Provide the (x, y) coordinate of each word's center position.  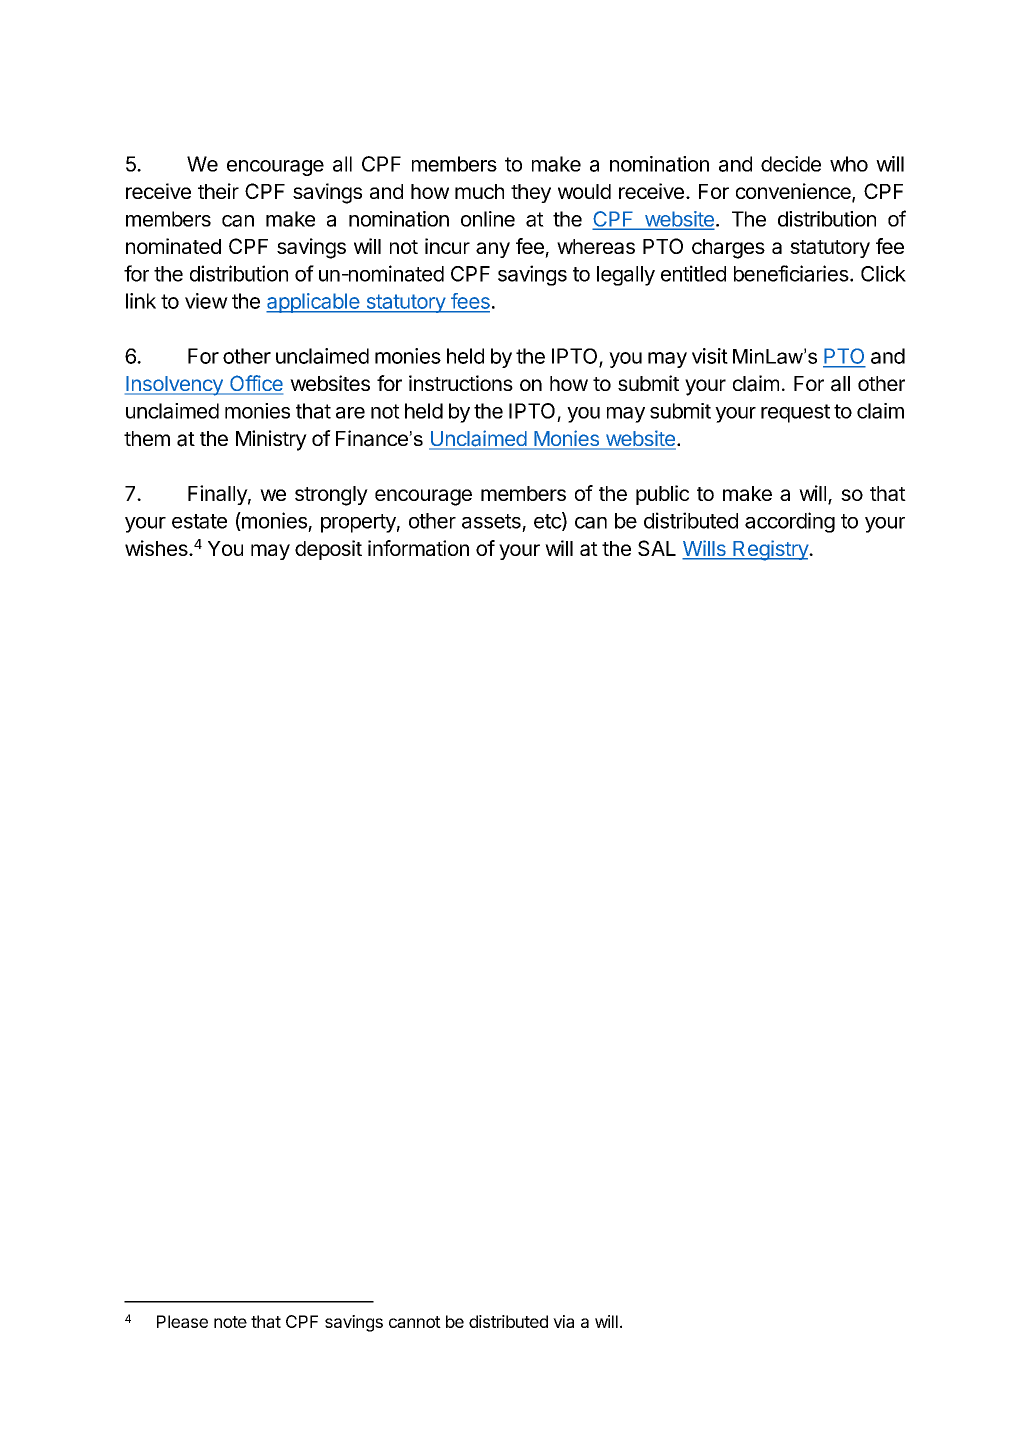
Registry (770, 550)
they (531, 193)
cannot (415, 1322)
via (563, 1321)
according (790, 522)
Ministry (271, 440)
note (230, 1322)
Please (182, 1321)
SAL (657, 548)
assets (491, 521)
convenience (794, 192)
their (218, 191)
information (418, 548)
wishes (157, 548)
